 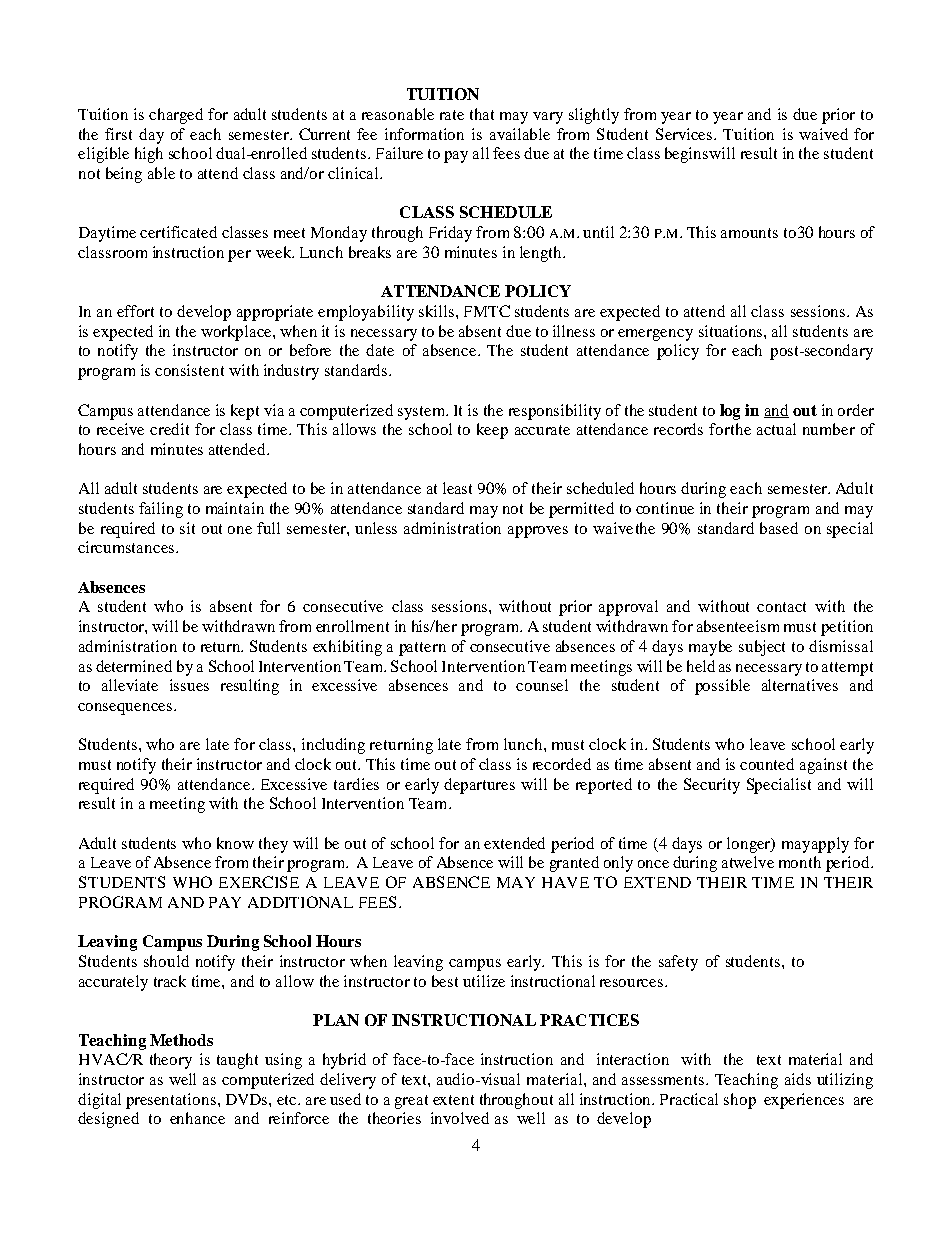 I want to click on that, so click(x=482, y=114).
